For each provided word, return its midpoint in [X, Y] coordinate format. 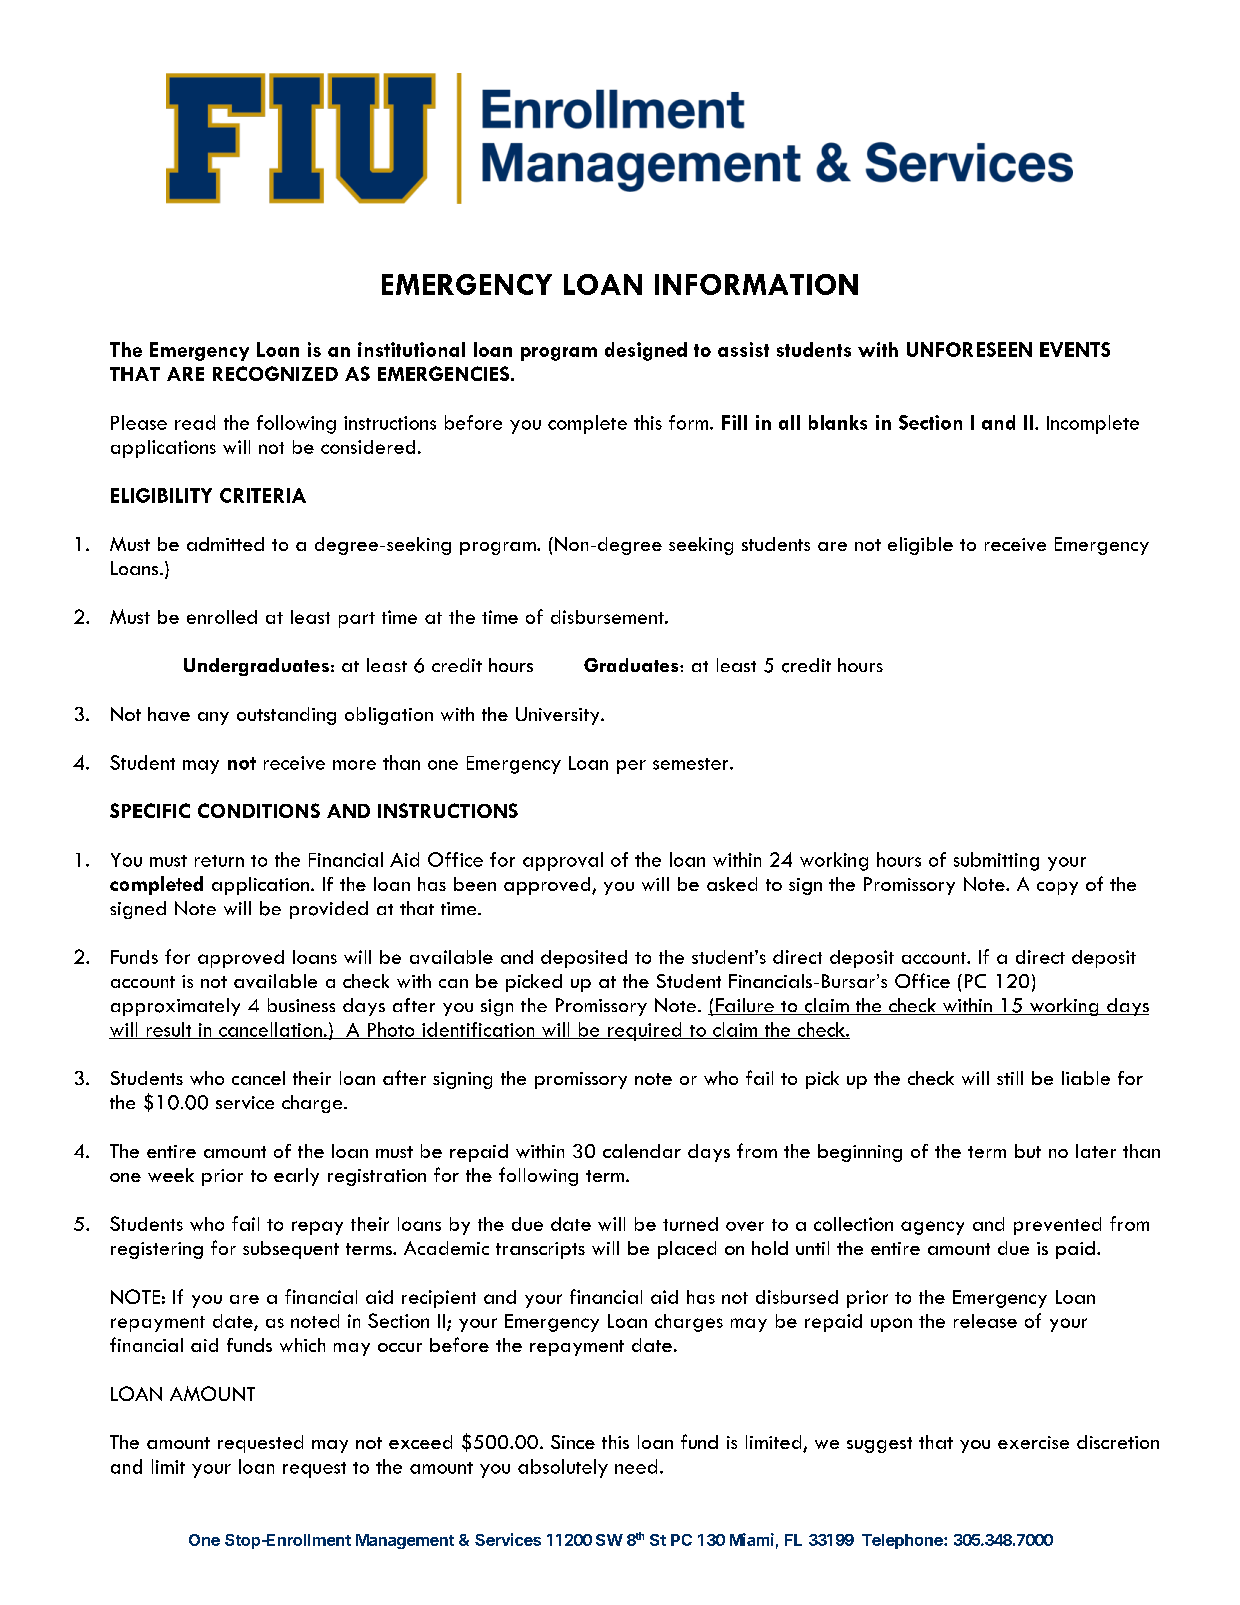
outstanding [286, 716]
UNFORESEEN [969, 349]
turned [690, 1224]
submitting [996, 861]
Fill [734, 422]
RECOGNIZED [275, 373]
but [1028, 1151]
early [296, 1177]
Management [405, 1541]
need [636, 1466]
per [631, 767]
